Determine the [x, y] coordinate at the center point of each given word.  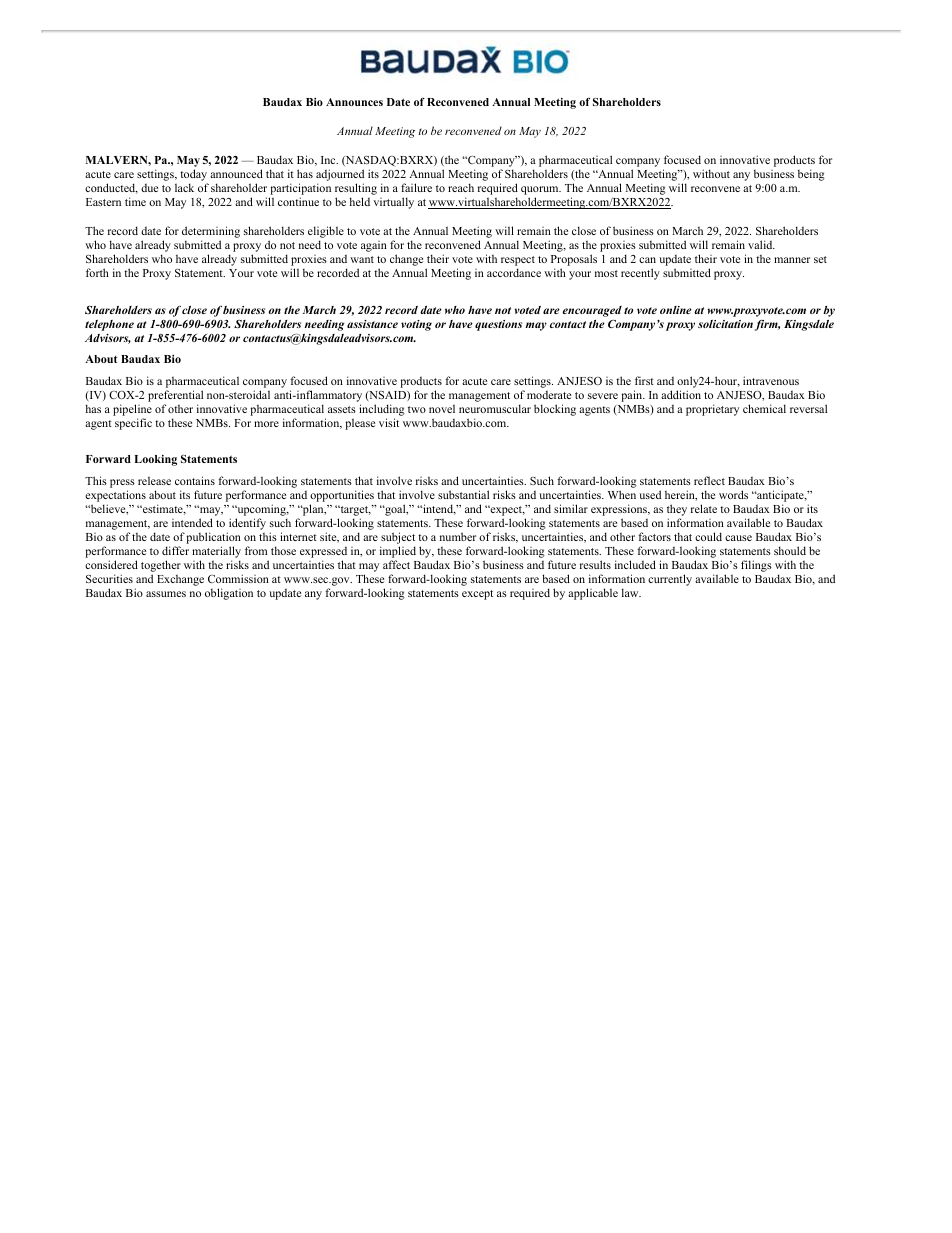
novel [442, 408]
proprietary [712, 410]
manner [792, 260]
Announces [354, 102]
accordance [514, 272]
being [811, 175]
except [477, 595]
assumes [166, 594]
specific [133, 424]
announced [236, 173]
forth [97, 272]
